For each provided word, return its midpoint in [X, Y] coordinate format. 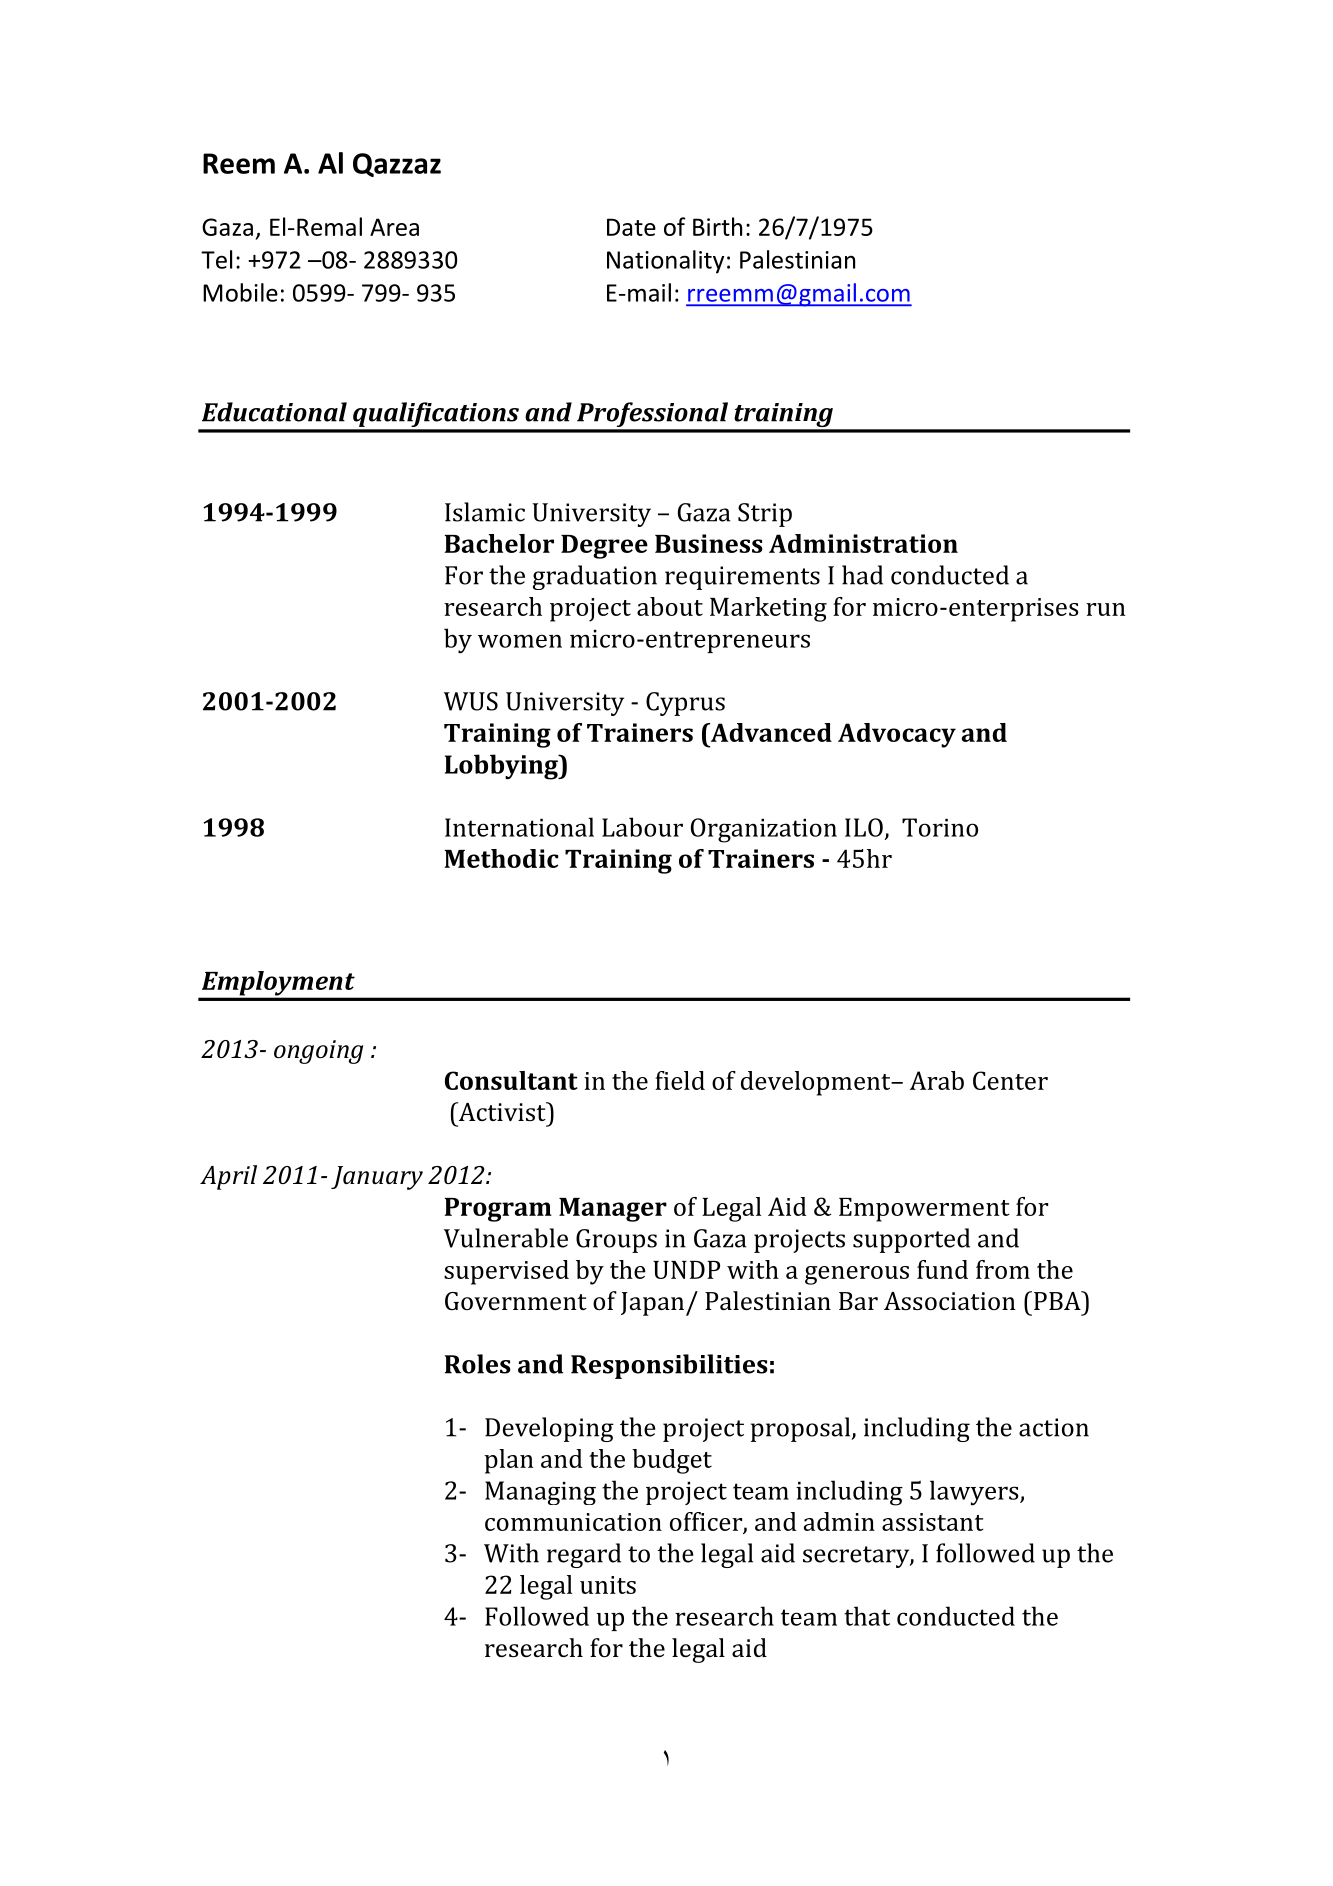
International [519, 827]
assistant [933, 1522]
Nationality [665, 262]
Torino [940, 827]
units [608, 1585]
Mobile [240, 292]
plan [509, 1461]
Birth [717, 226]
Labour [642, 827]
